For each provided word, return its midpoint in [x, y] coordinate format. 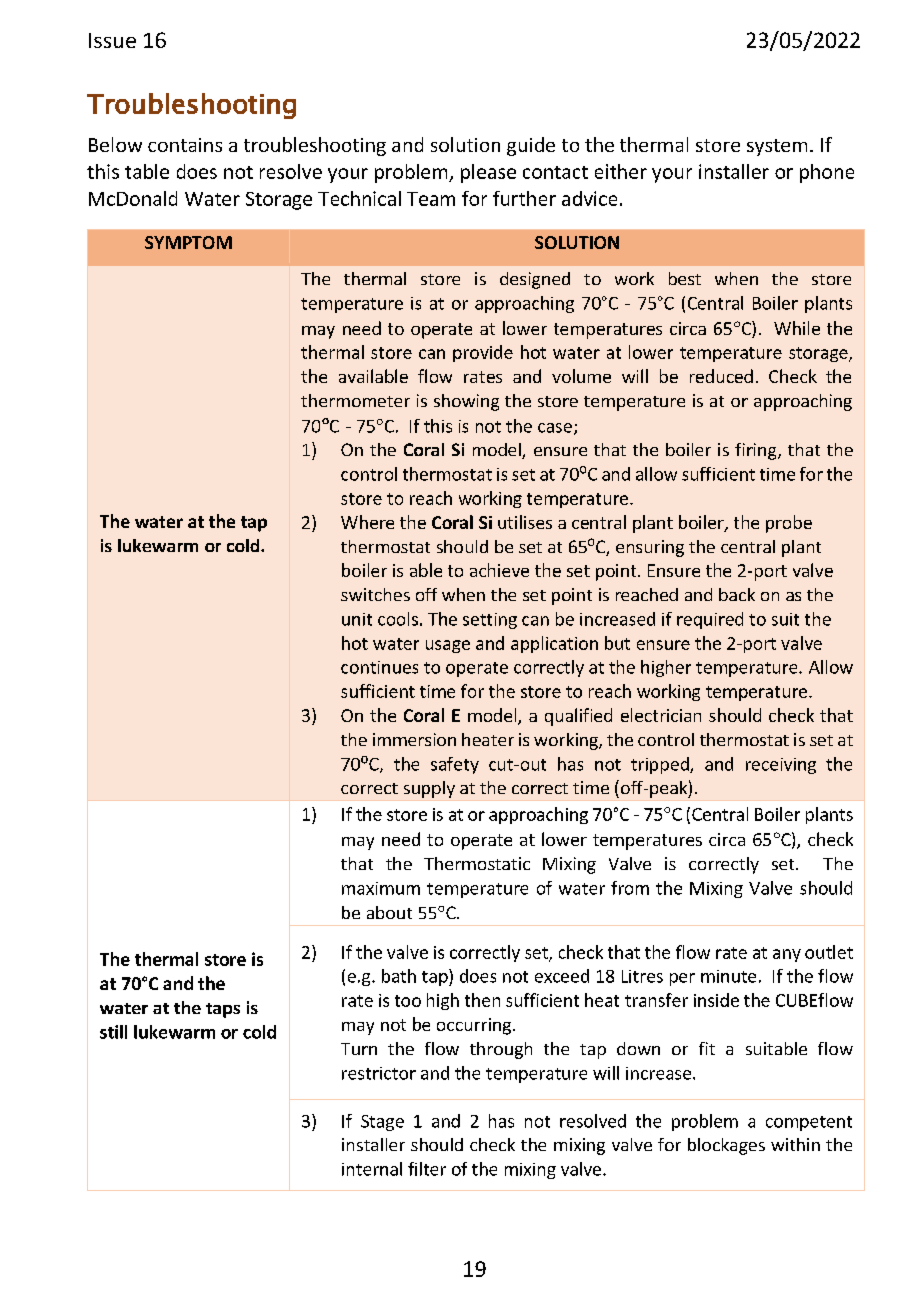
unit [357, 619]
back [737, 594]
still [113, 1032]
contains [185, 145]
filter [427, 1169]
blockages [726, 1146]
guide [531, 146]
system [777, 147]
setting [490, 621]
